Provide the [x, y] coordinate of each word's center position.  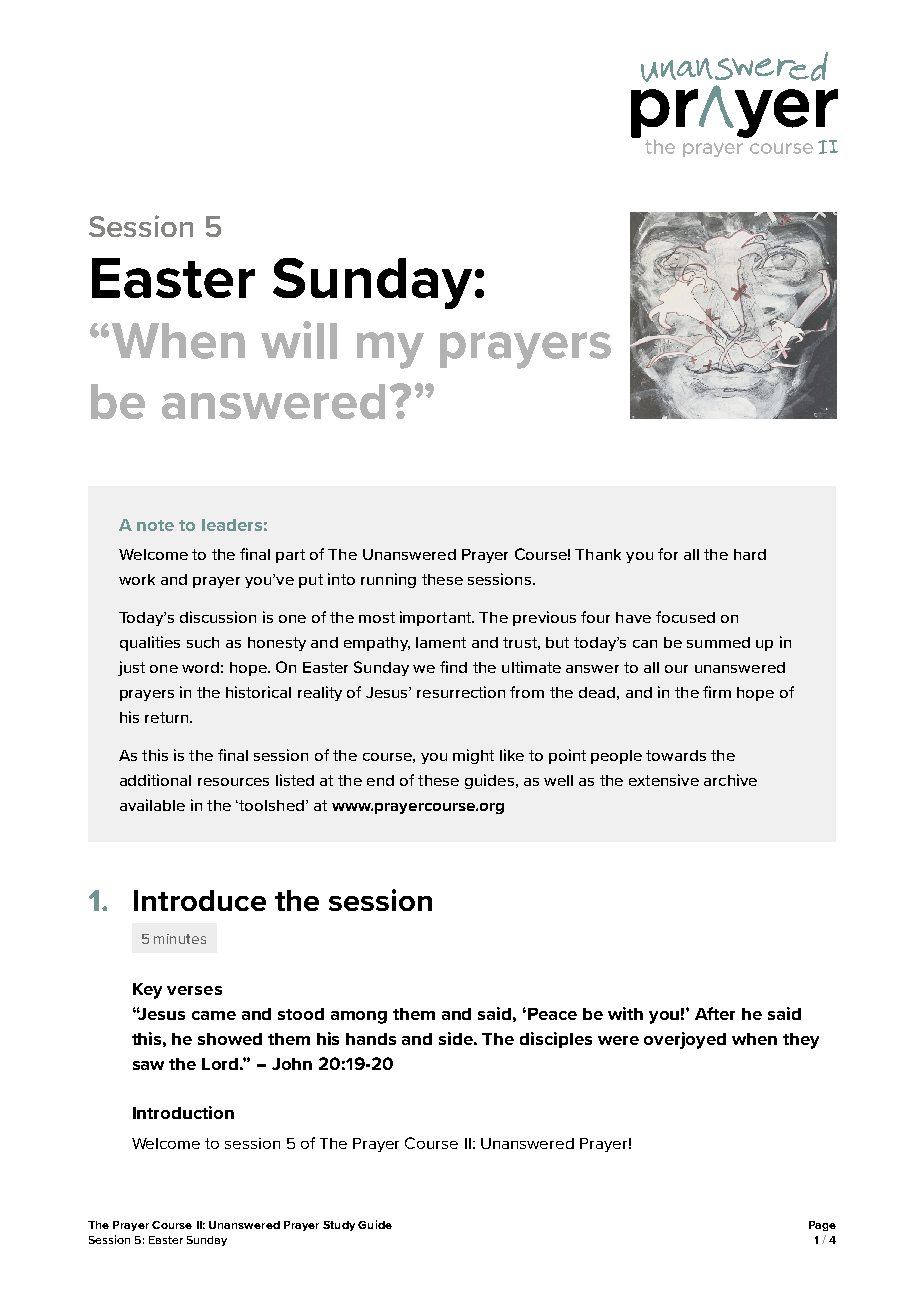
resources [233, 782]
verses [194, 990]
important [437, 618]
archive [730, 780]
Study [339, 1226]
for [668, 554]
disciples [556, 1040]
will [299, 340]
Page [822, 1226]
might [473, 756]
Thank [598, 554]
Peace [552, 1014]
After [715, 1013]
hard [750, 554]
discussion [218, 617]
